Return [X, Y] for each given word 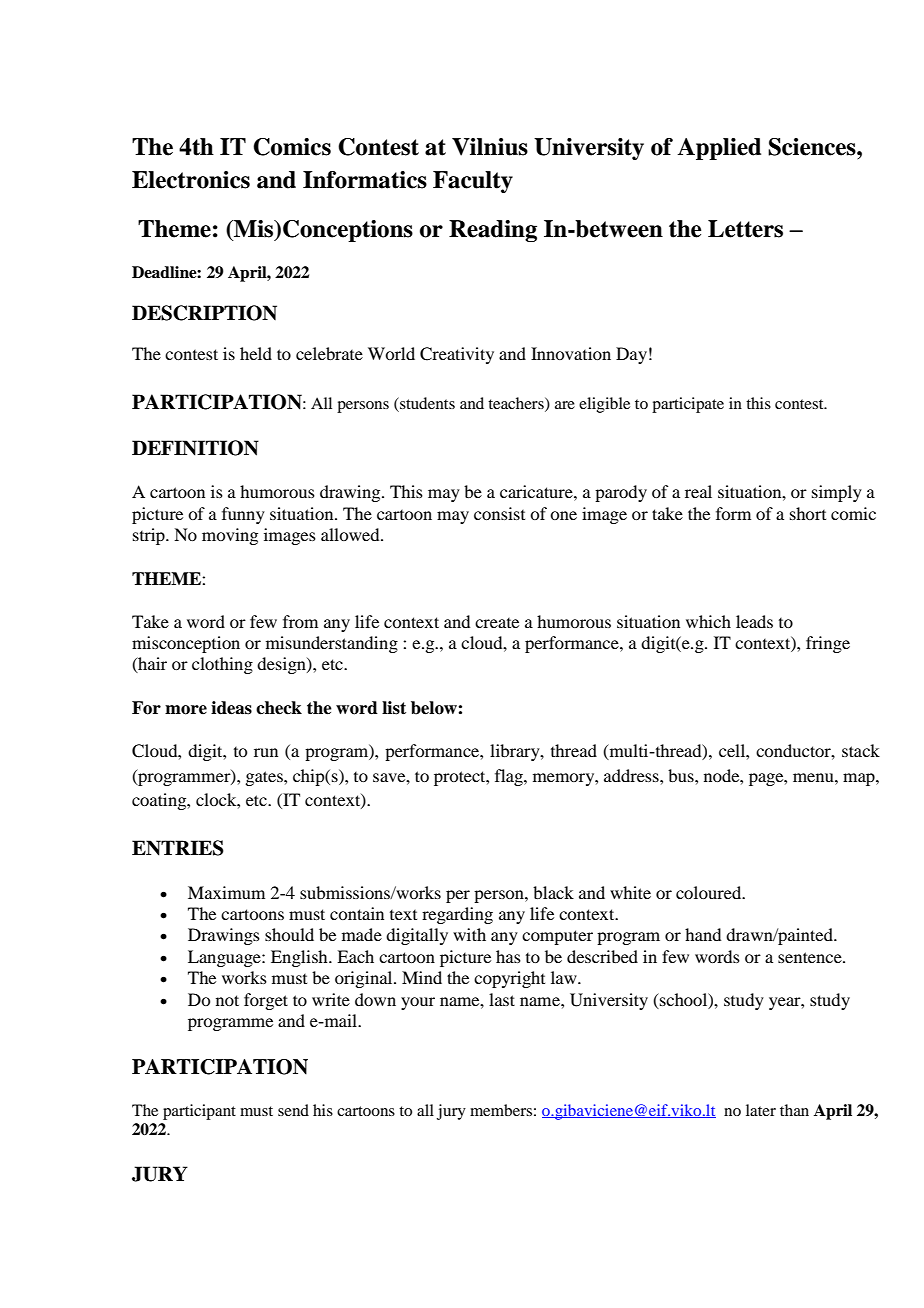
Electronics [191, 180]
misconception [186, 644]
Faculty [473, 182]
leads [754, 621]
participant [199, 1112]
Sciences [813, 147]
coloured [710, 892]
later [761, 1110]
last [502, 999]
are [565, 405]
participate [688, 405]
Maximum [226, 892]
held [256, 353]
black [553, 892]
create [497, 623]
